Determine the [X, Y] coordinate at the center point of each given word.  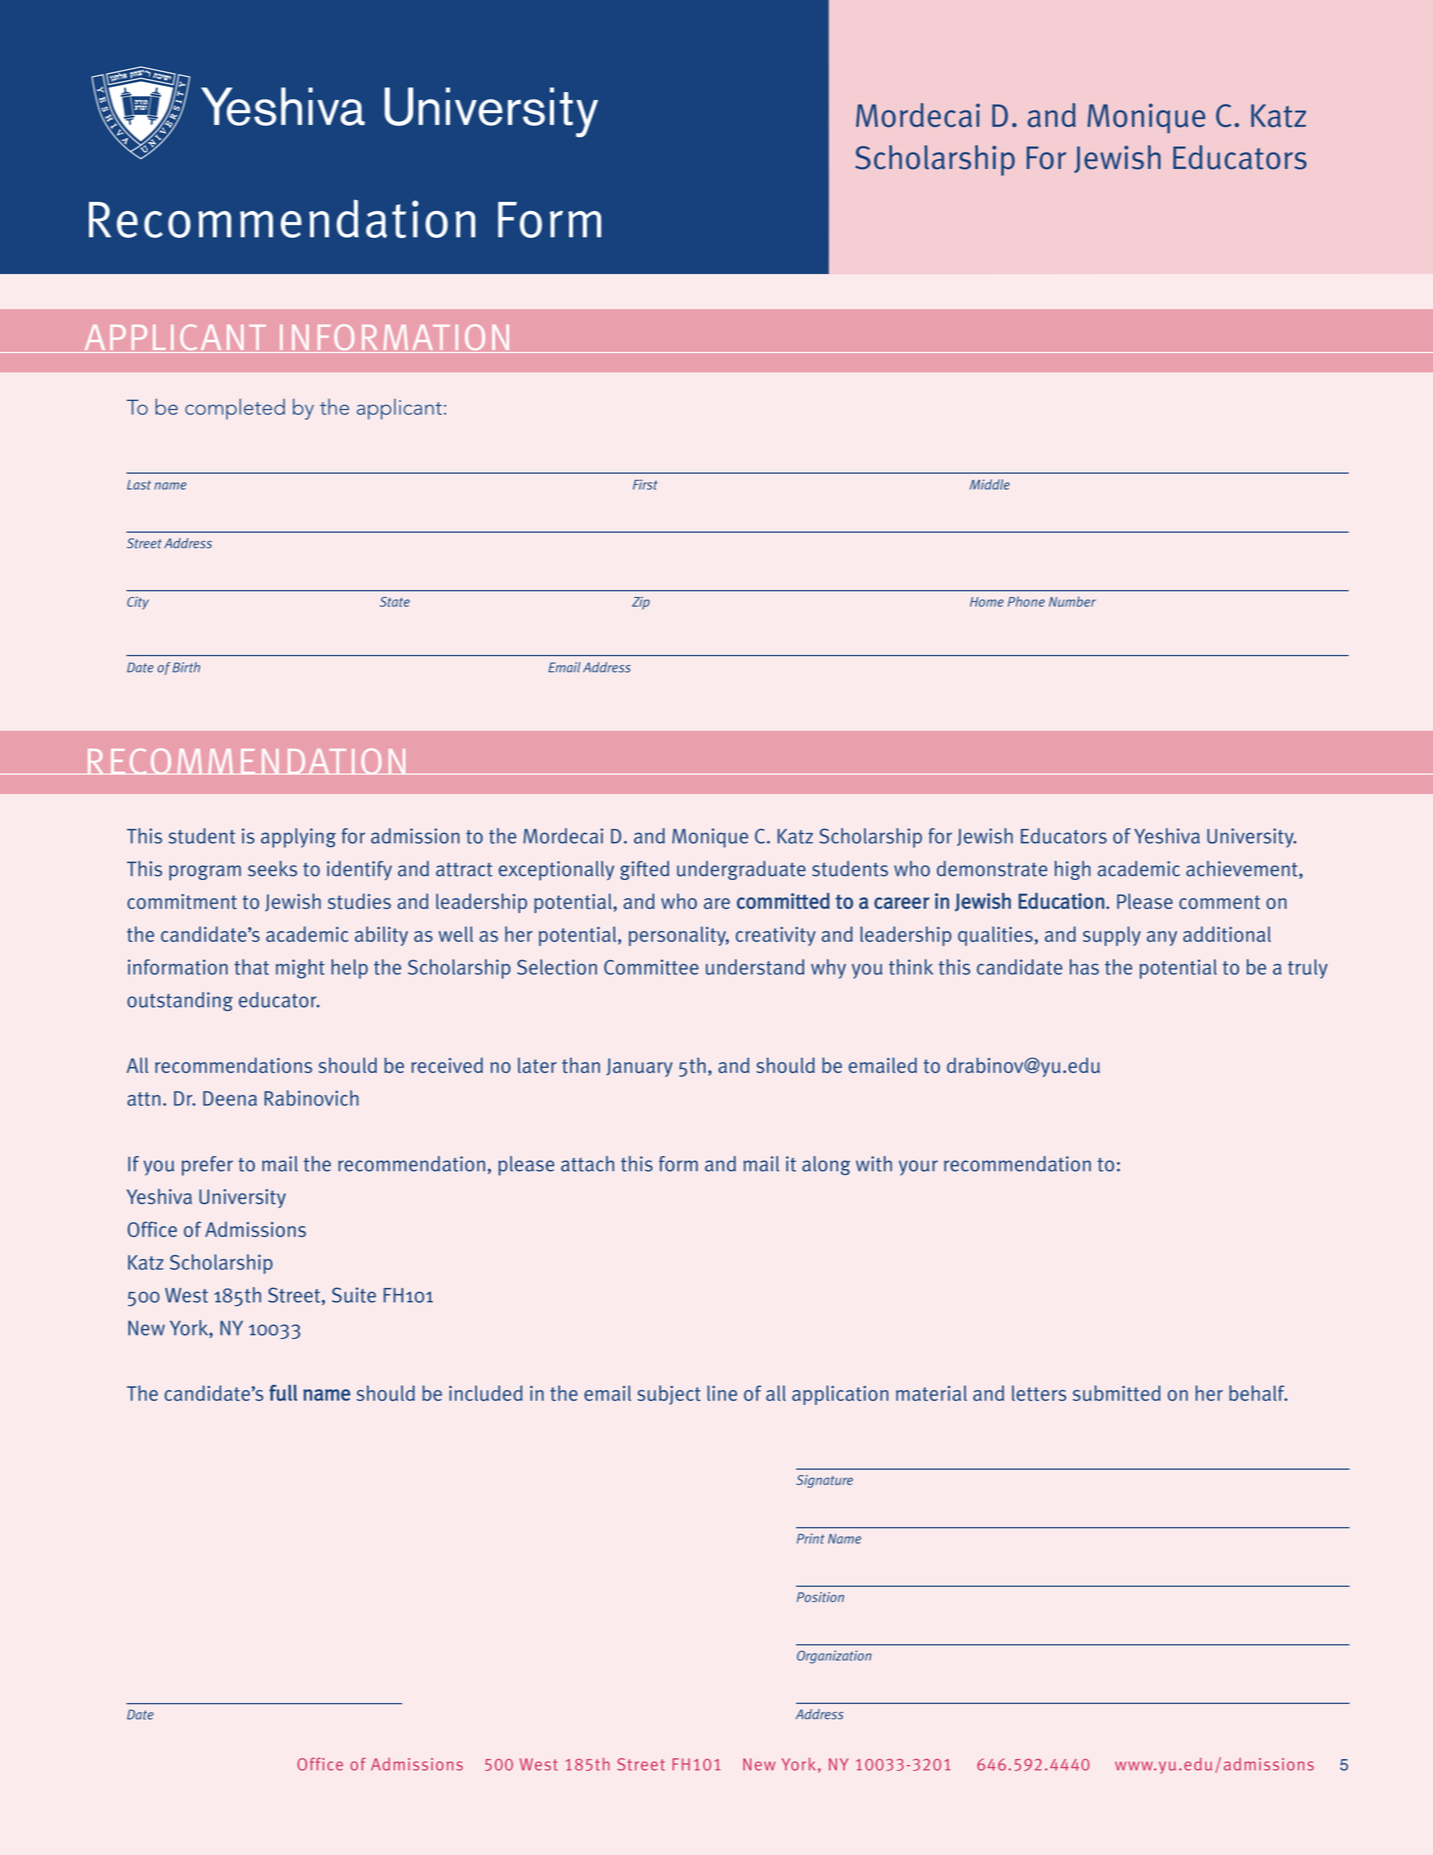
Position [820, 1597]
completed [235, 409]
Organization [834, 1657]
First [645, 484]
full [283, 1393]
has [1084, 967]
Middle [990, 484]
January [639, 1067]
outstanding [180, 1001]
